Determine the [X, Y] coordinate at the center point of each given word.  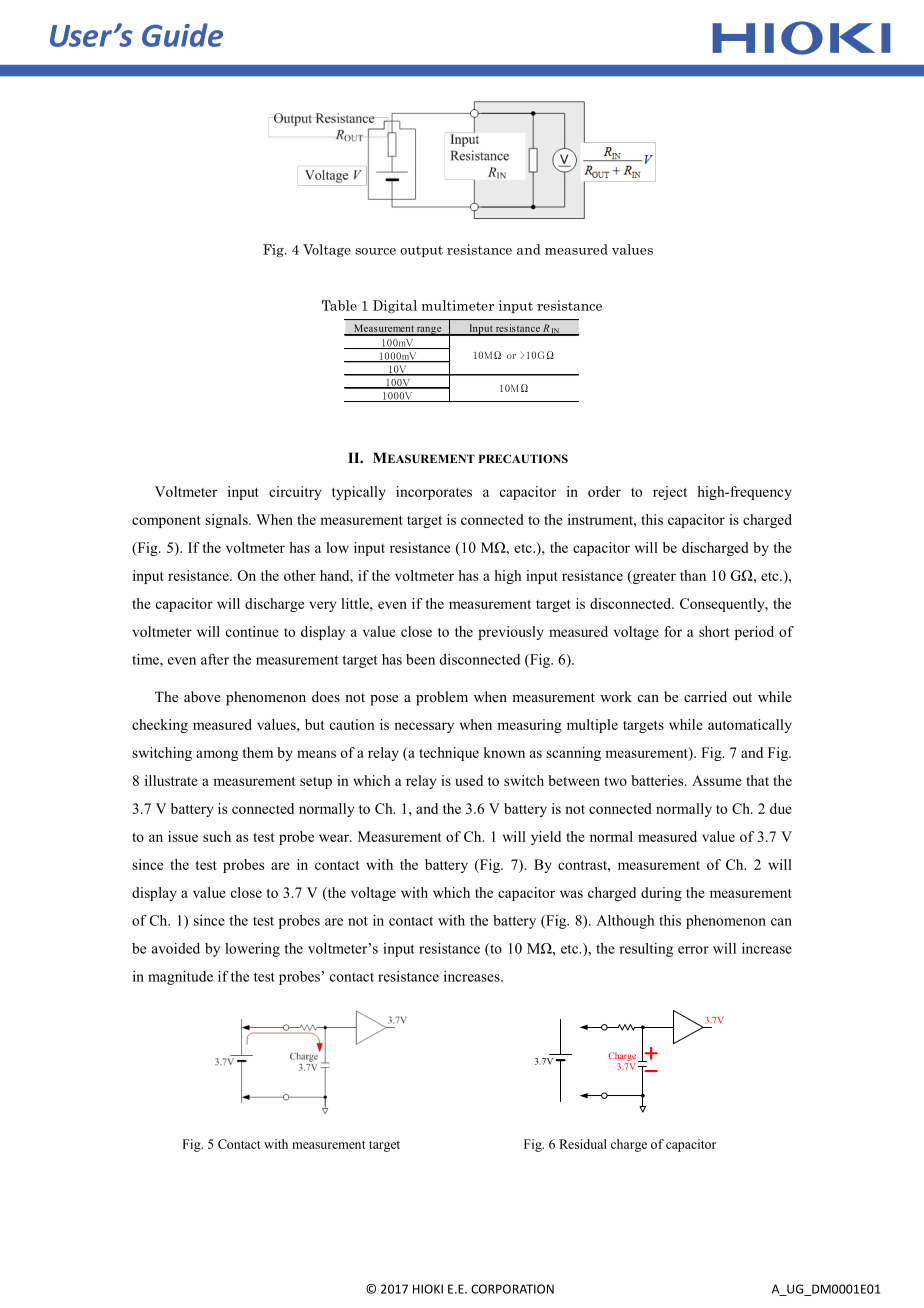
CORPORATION [512, 1289]
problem [442, 698]
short [714, 631]
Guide [182, 35]
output [421, 251]
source [376, 251]
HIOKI [428, 1289]
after [215, 659]
